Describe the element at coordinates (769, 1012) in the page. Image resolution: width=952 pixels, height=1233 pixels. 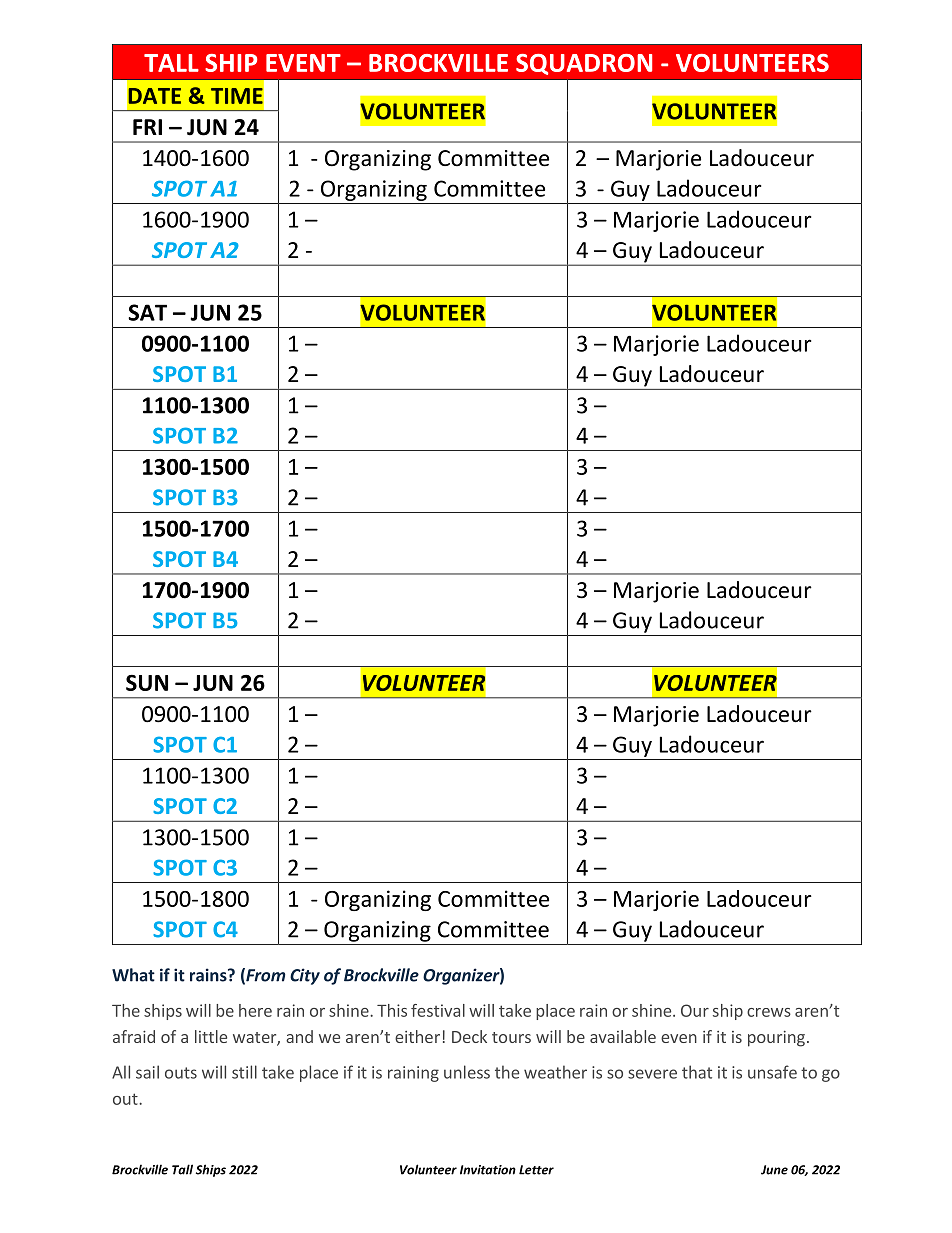
I see `crews` at that location.
